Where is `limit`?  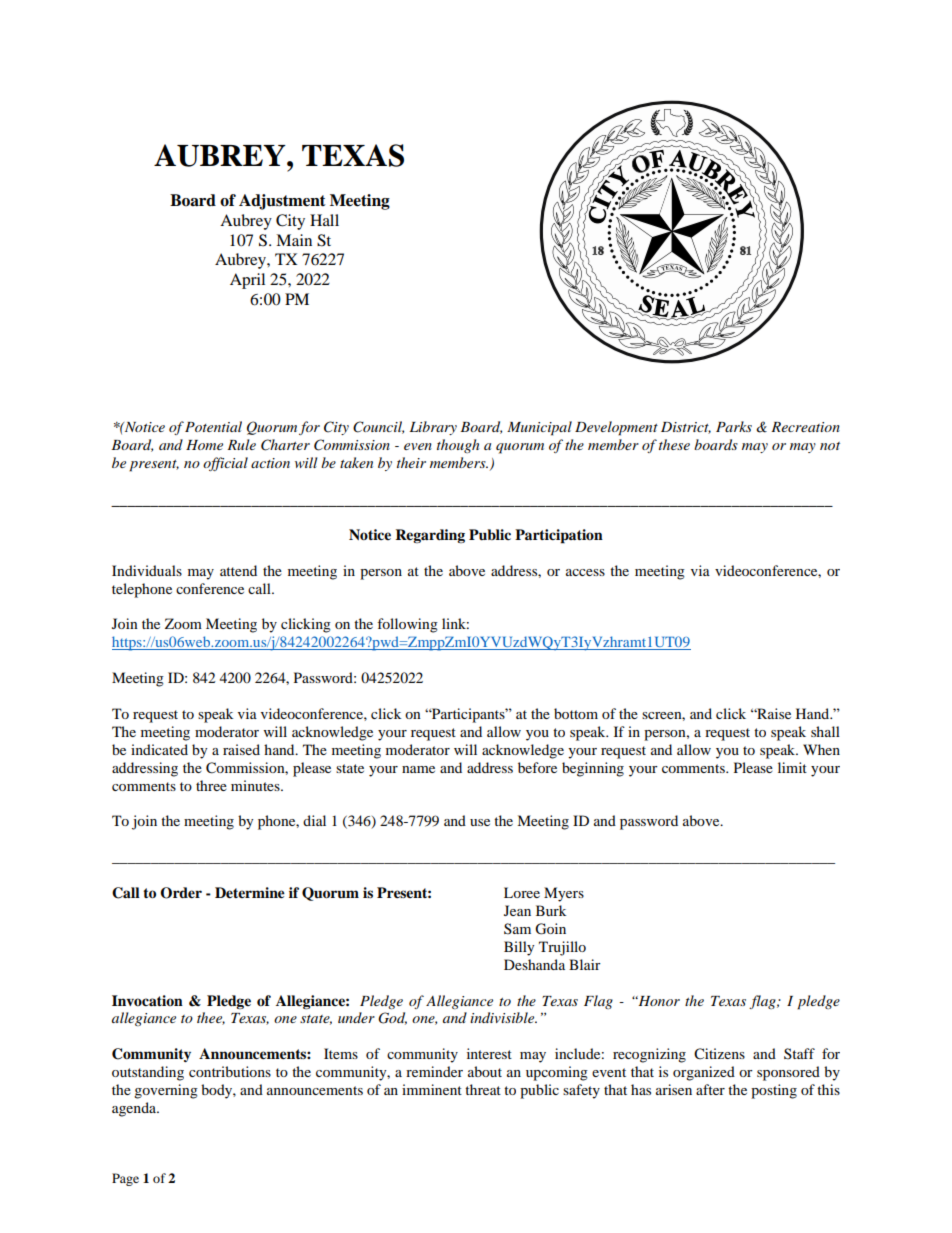
limit is located at coordinates (792, 767).
